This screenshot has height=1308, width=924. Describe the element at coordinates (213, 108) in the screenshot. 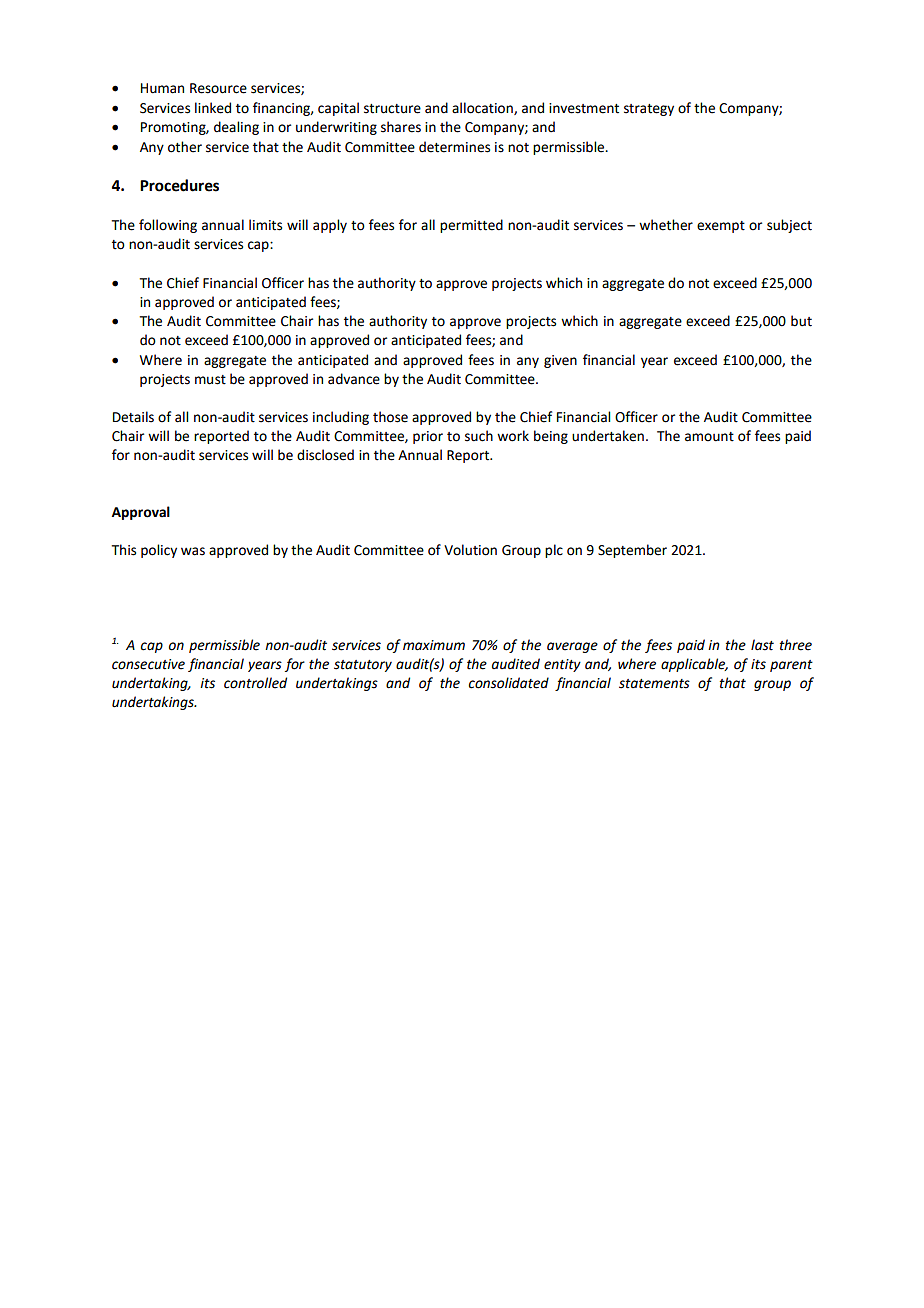

I see `linked` at that location.
